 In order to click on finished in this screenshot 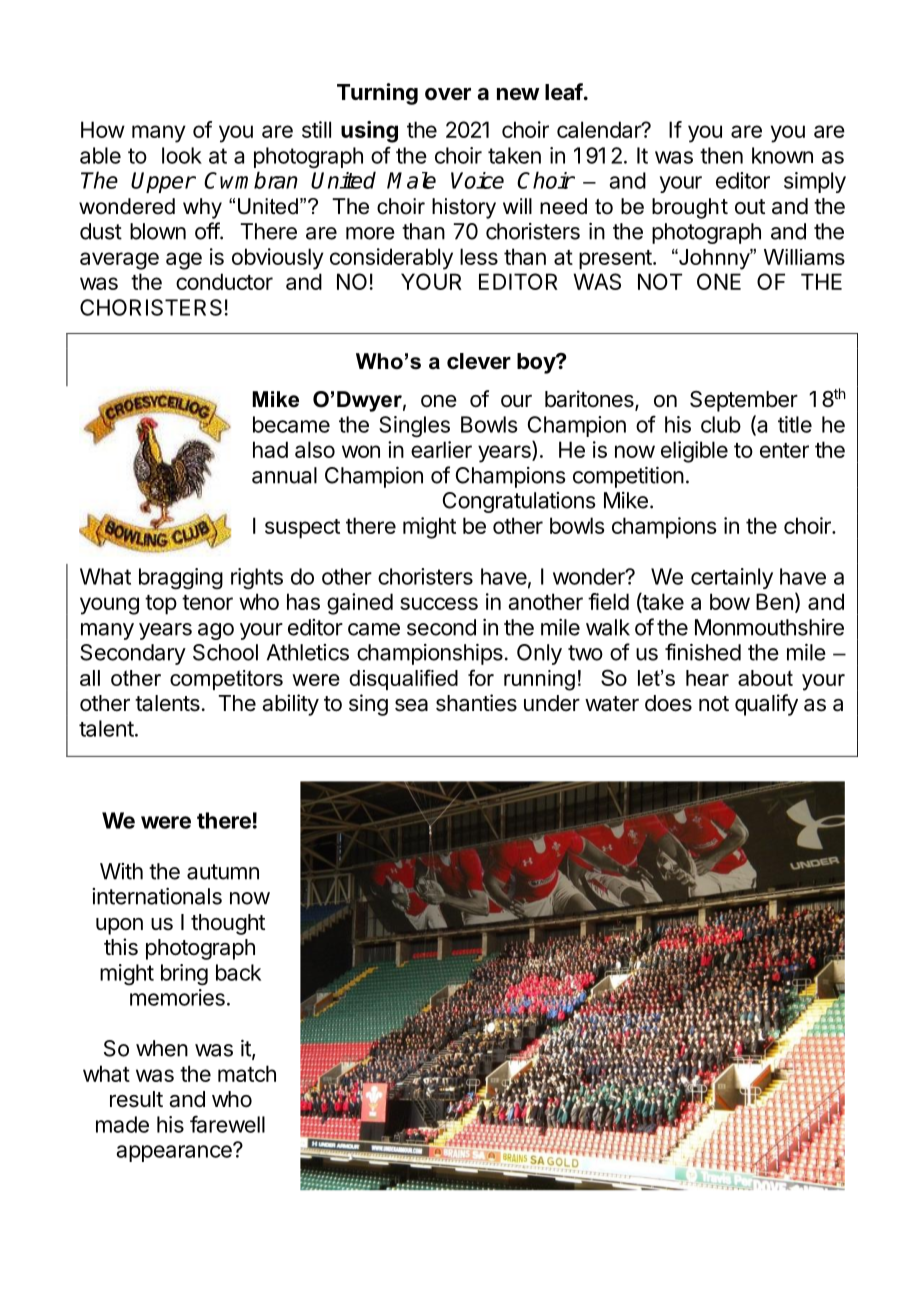, I will do `click(703, 652)`.
